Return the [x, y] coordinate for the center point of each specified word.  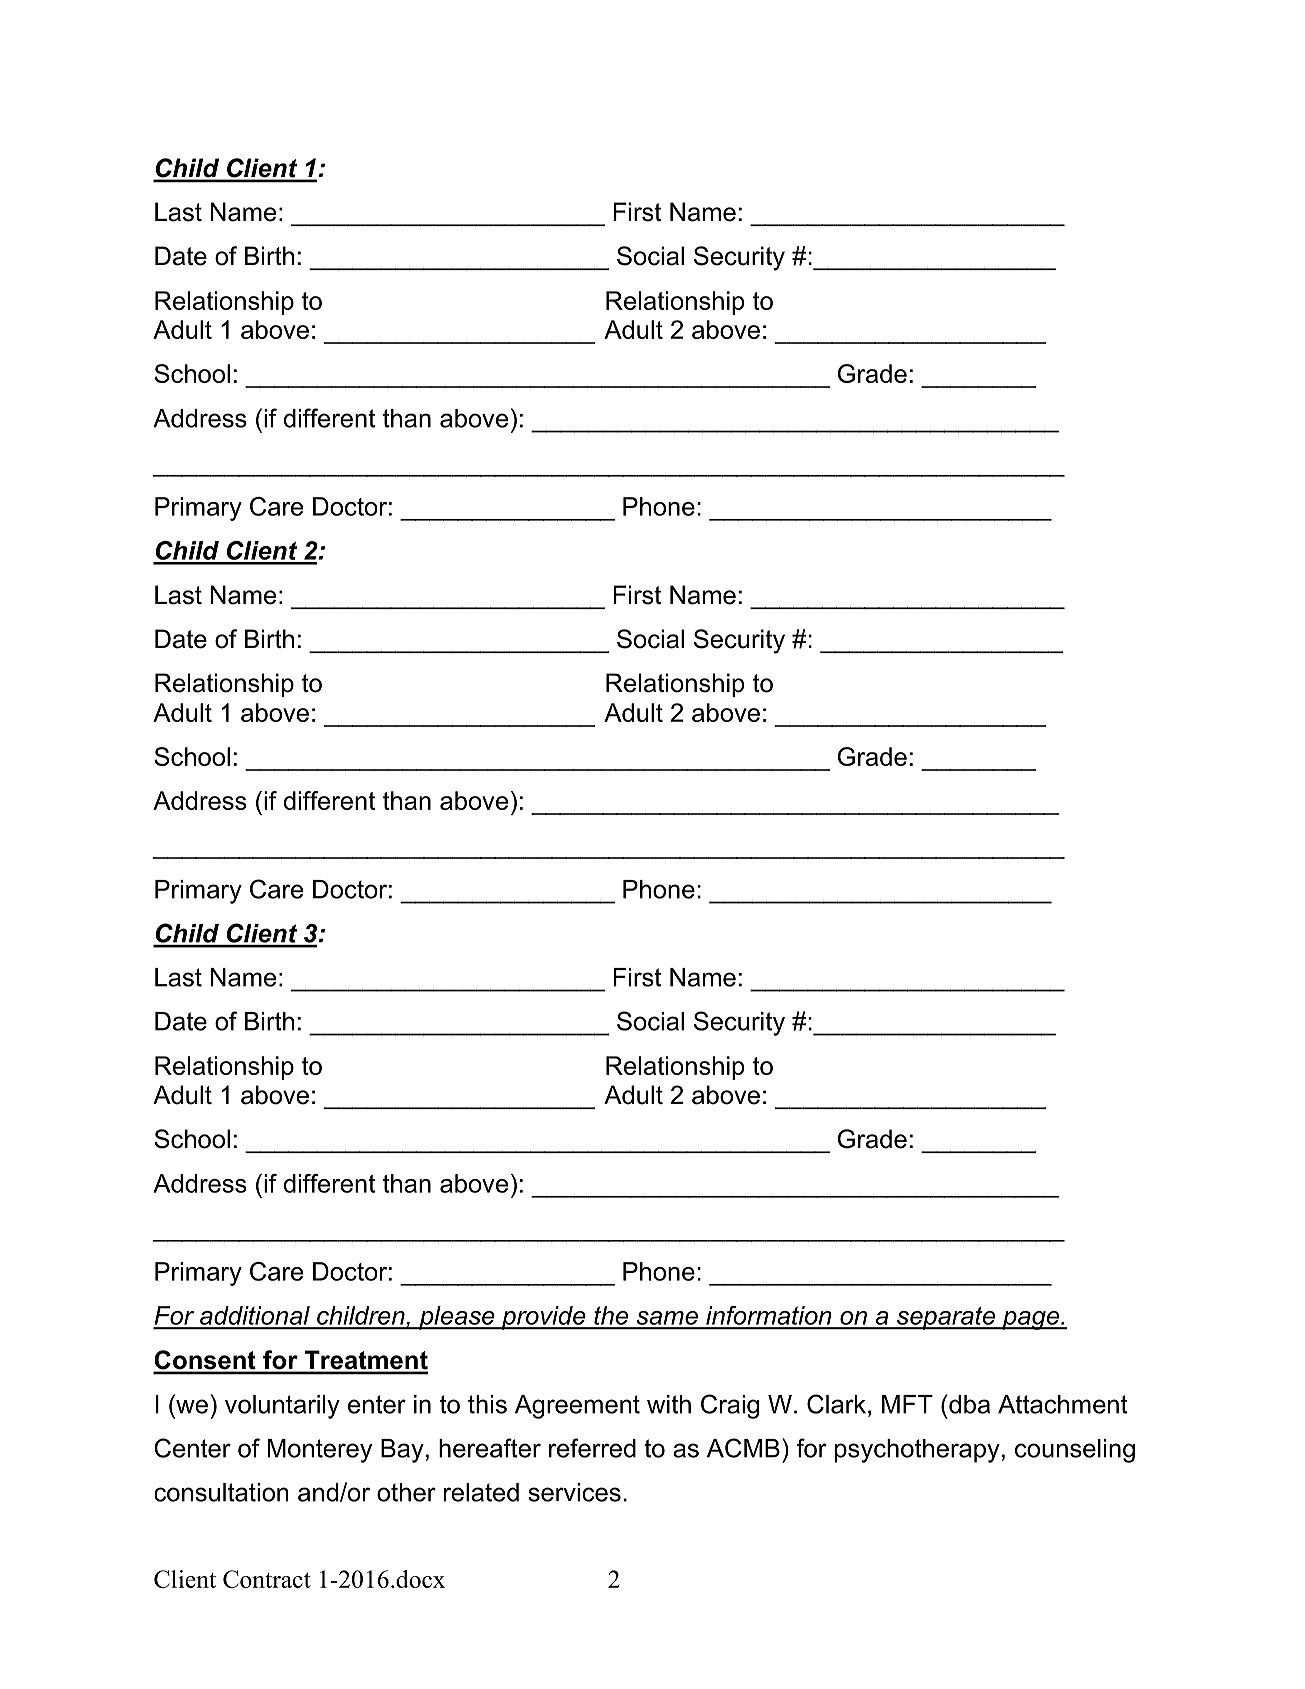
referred [592, 1448]
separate [946, 1318]
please [457, 1318]
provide [543, 1318]
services [574, 1492]
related [481, 1492]
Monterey [320, 1451]
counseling [1075, 1451]
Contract [267, 1579]
